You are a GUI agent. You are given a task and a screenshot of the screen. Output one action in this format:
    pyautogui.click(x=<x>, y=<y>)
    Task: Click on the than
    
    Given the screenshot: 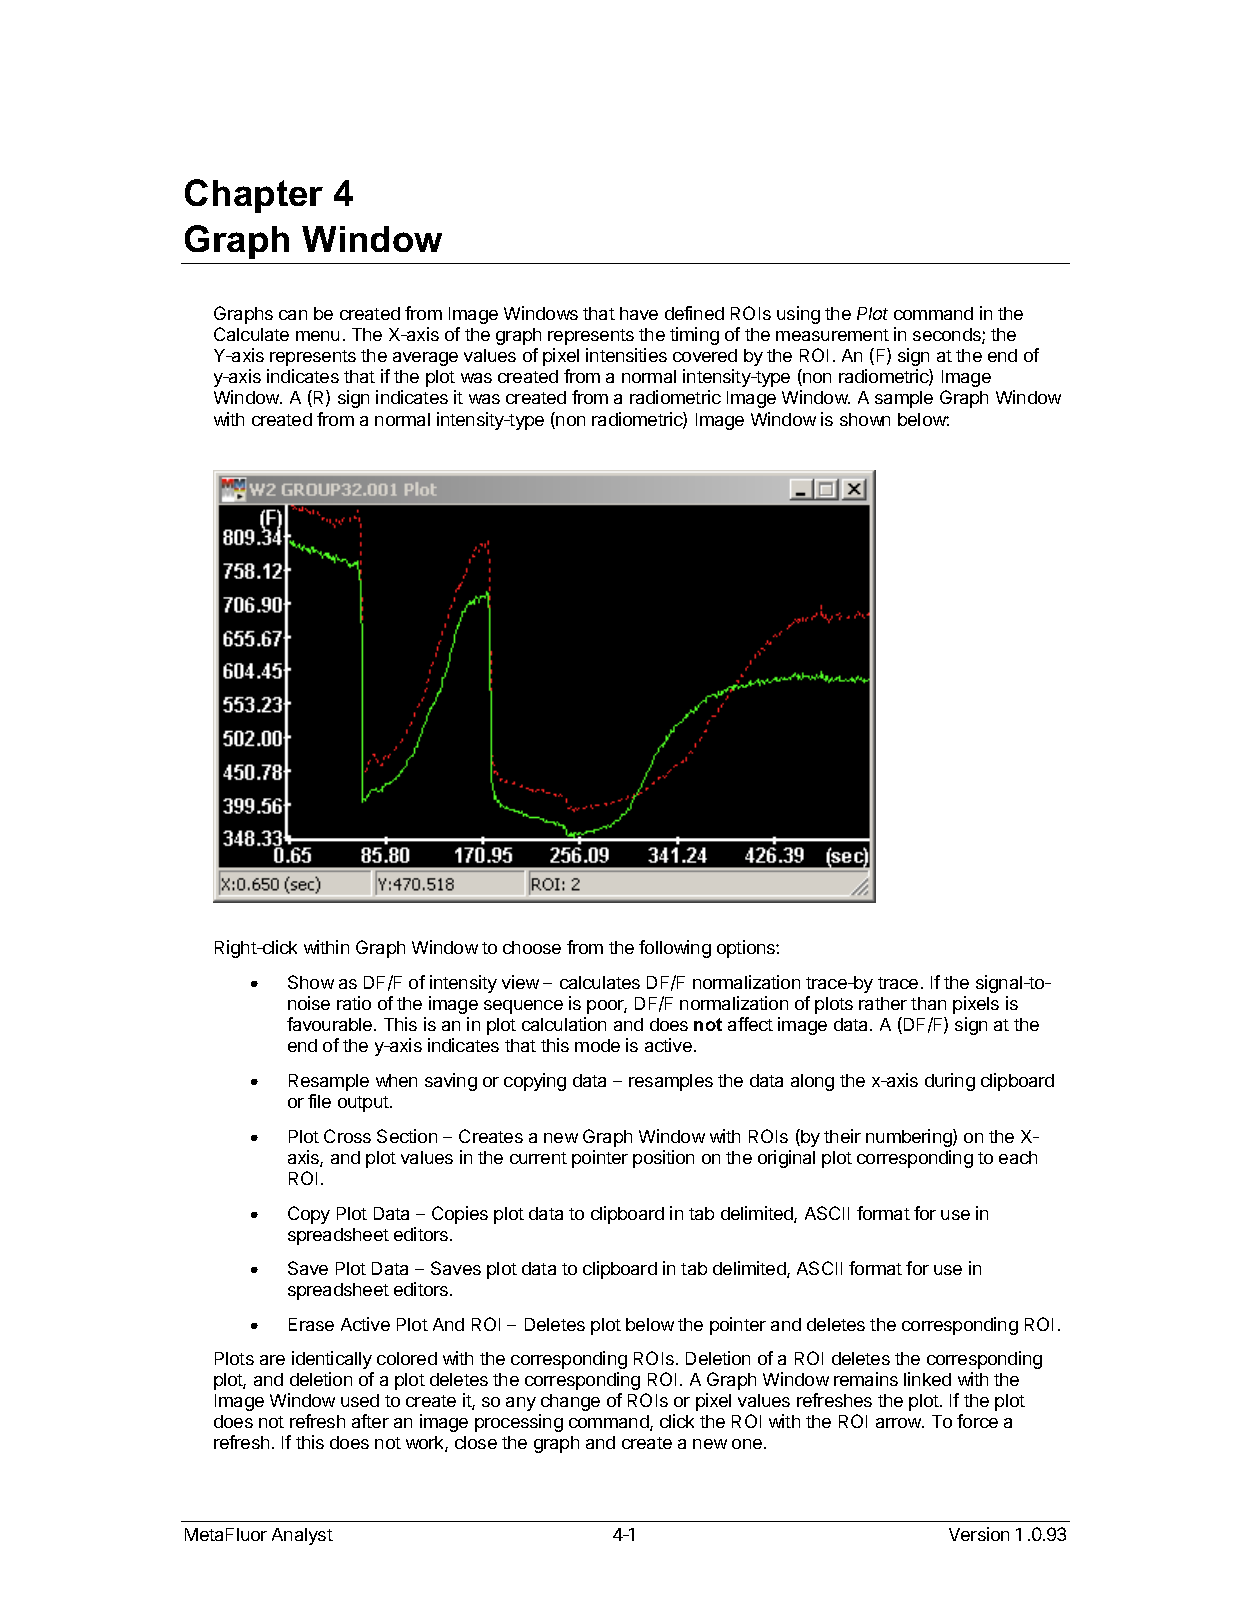 What is the action you would take?
    pyautogui.click(x=928, y=1003)
